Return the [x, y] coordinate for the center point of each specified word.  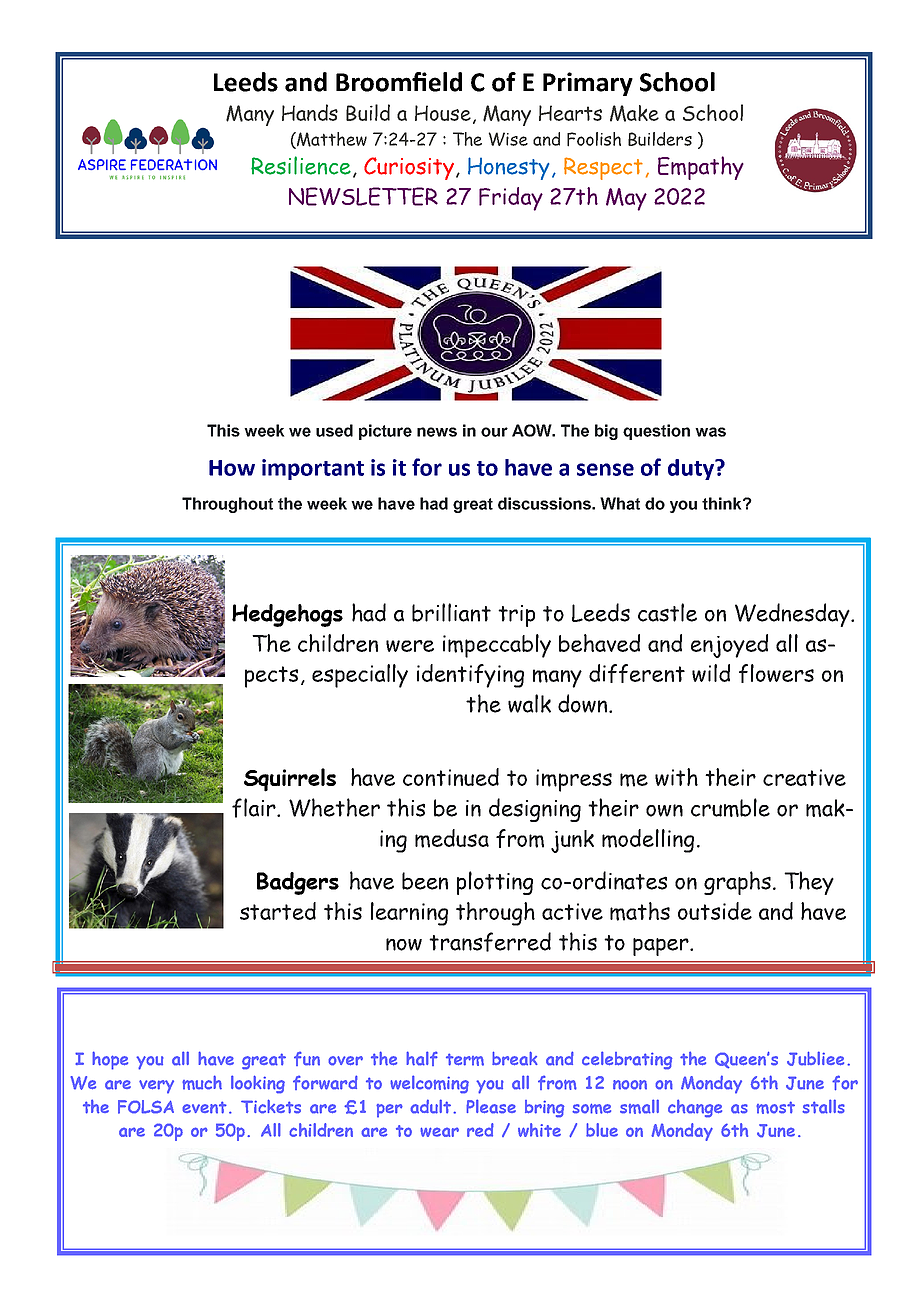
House [443, 113]
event [204, 1107]
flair [255, 808]
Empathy [701, 168]
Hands [310, 112]
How [232, 468]
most [775, 1107]
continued [451, 777]
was [710, 432]
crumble [730, 807]
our [494, 432]
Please [491, 1106]
